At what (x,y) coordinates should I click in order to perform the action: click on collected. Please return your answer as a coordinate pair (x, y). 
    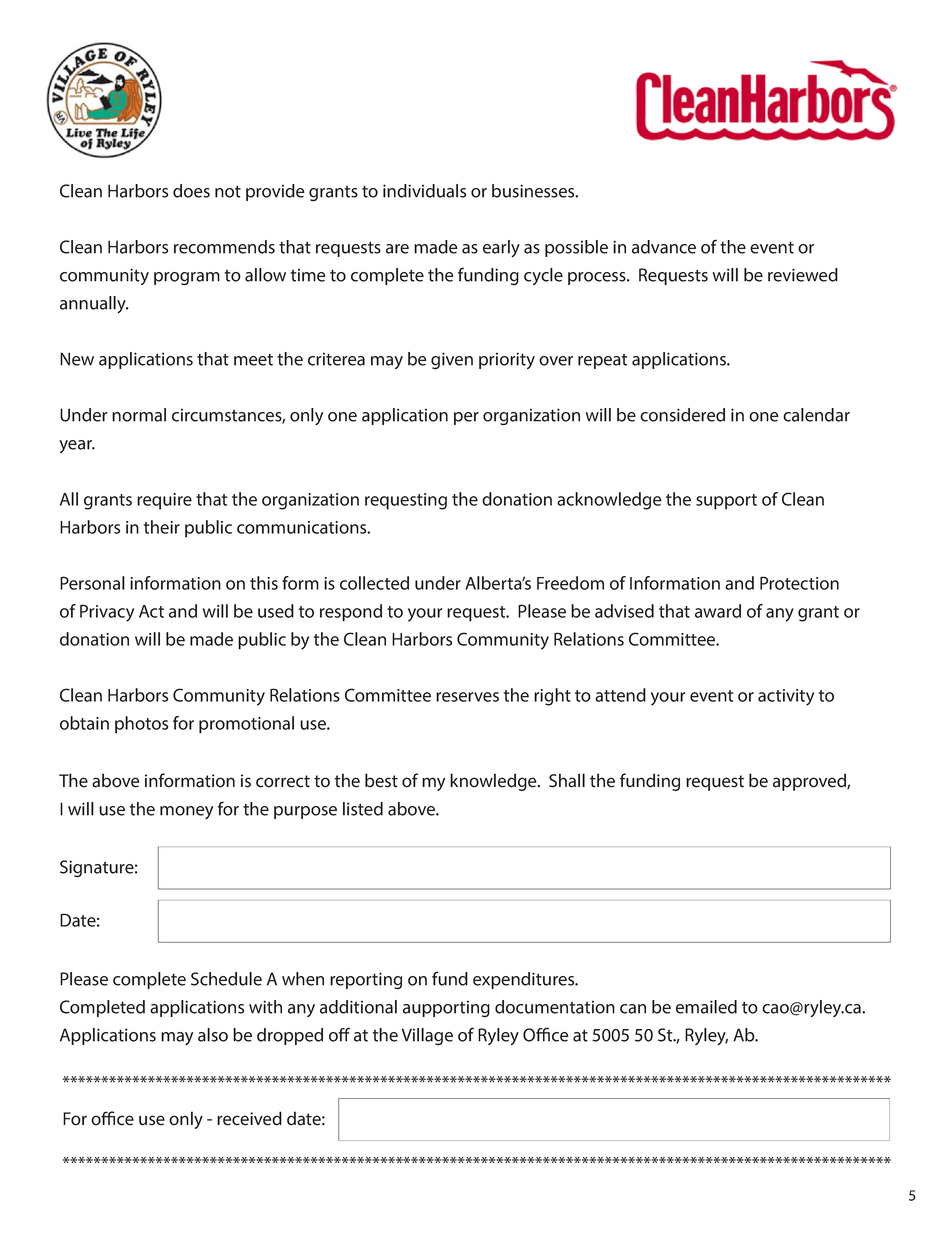
    Looking at the image, I should click on (374, 583).
